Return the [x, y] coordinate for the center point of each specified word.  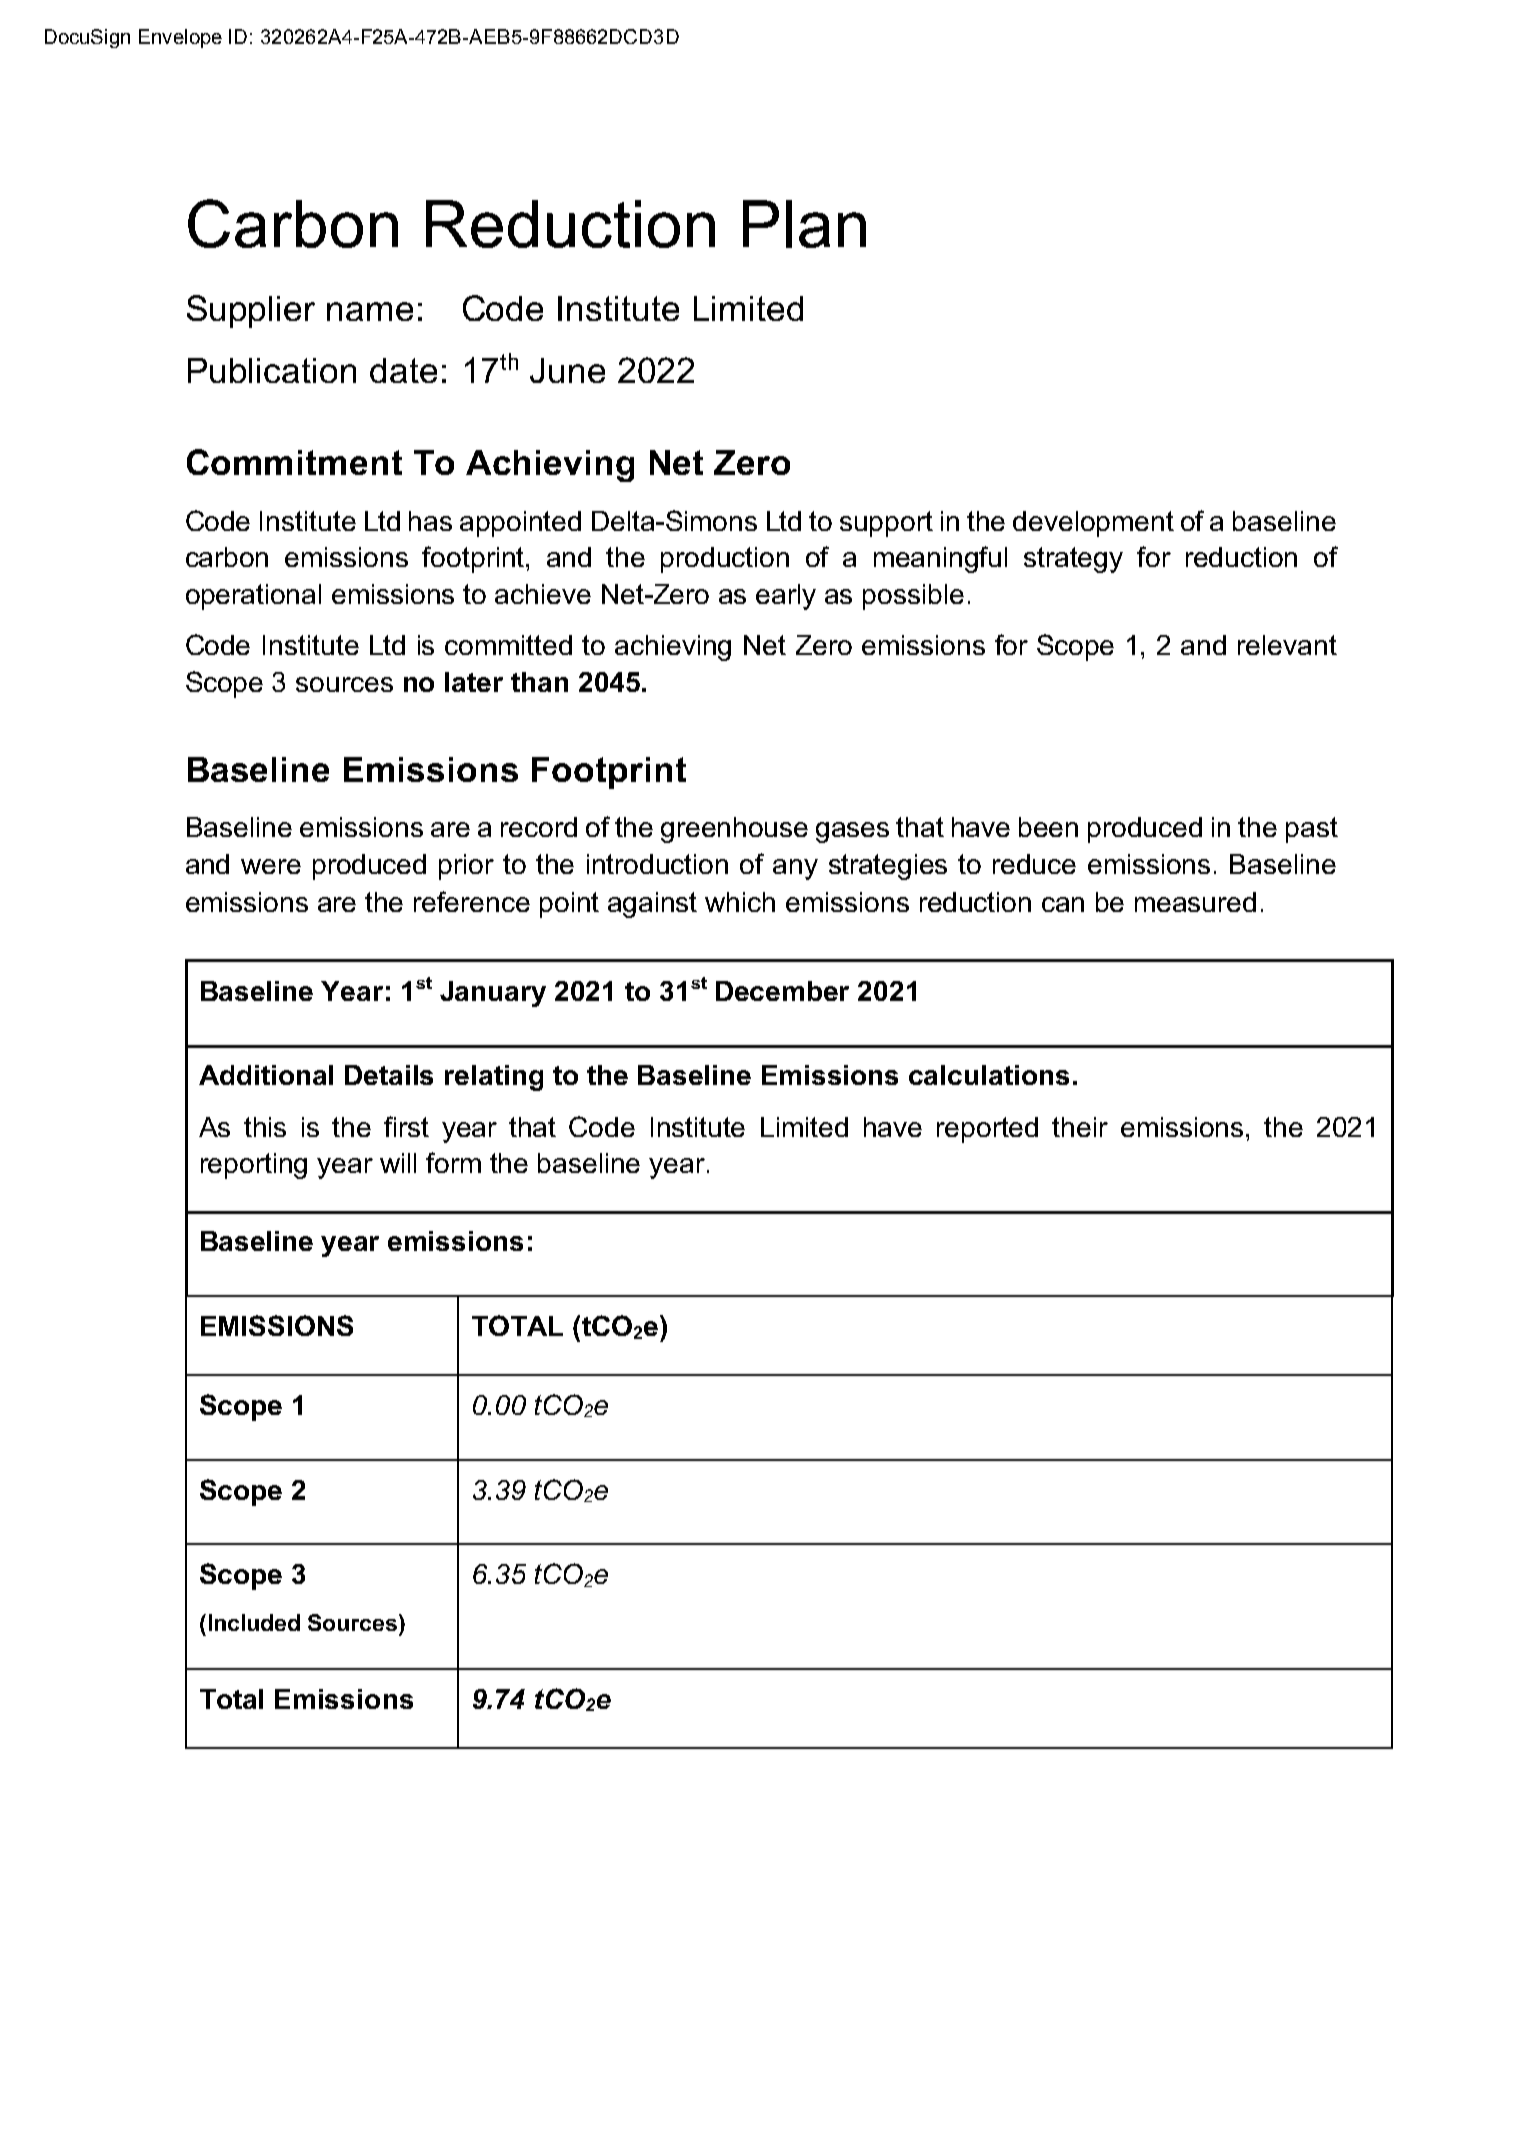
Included [254, 1622]
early [786, 597]
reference [472, 901]
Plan [804, 224]
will [398, 1163]
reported [987, 1130]
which [740, 902]
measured [1195, 902]
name [370, 311]
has [430, 521]
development [1093, 524]
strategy [1073, 560]
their [1080, 1127]
